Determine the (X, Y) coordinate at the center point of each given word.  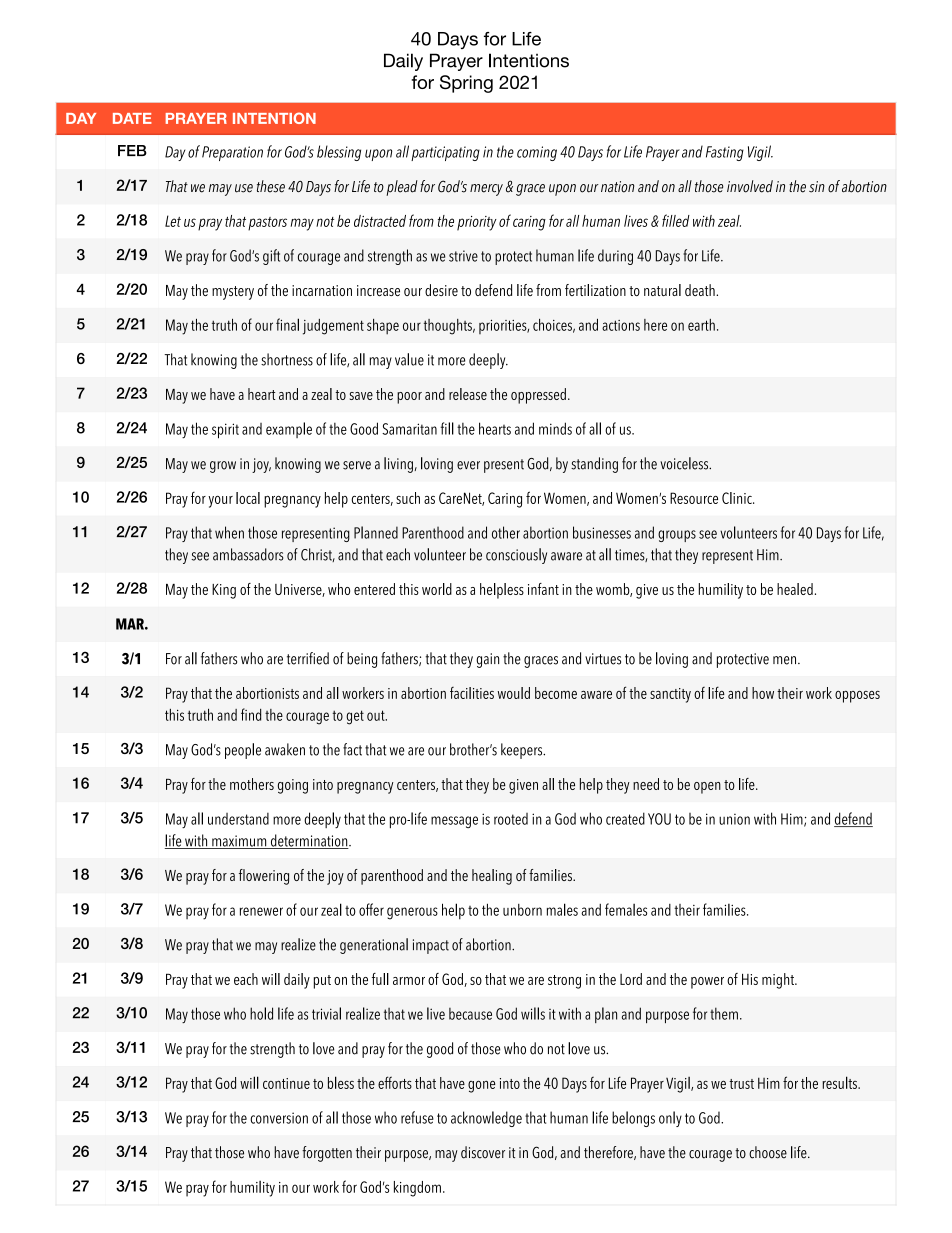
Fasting (725, 153)
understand (238, 819)
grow (223, 467)
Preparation (232, 153)
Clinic (738, 498)
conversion (279, 1118)
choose (768, 1152)
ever (468, 465)
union (734, 819)
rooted (511, 819)
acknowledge (486, 1119)
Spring (466, 84)
